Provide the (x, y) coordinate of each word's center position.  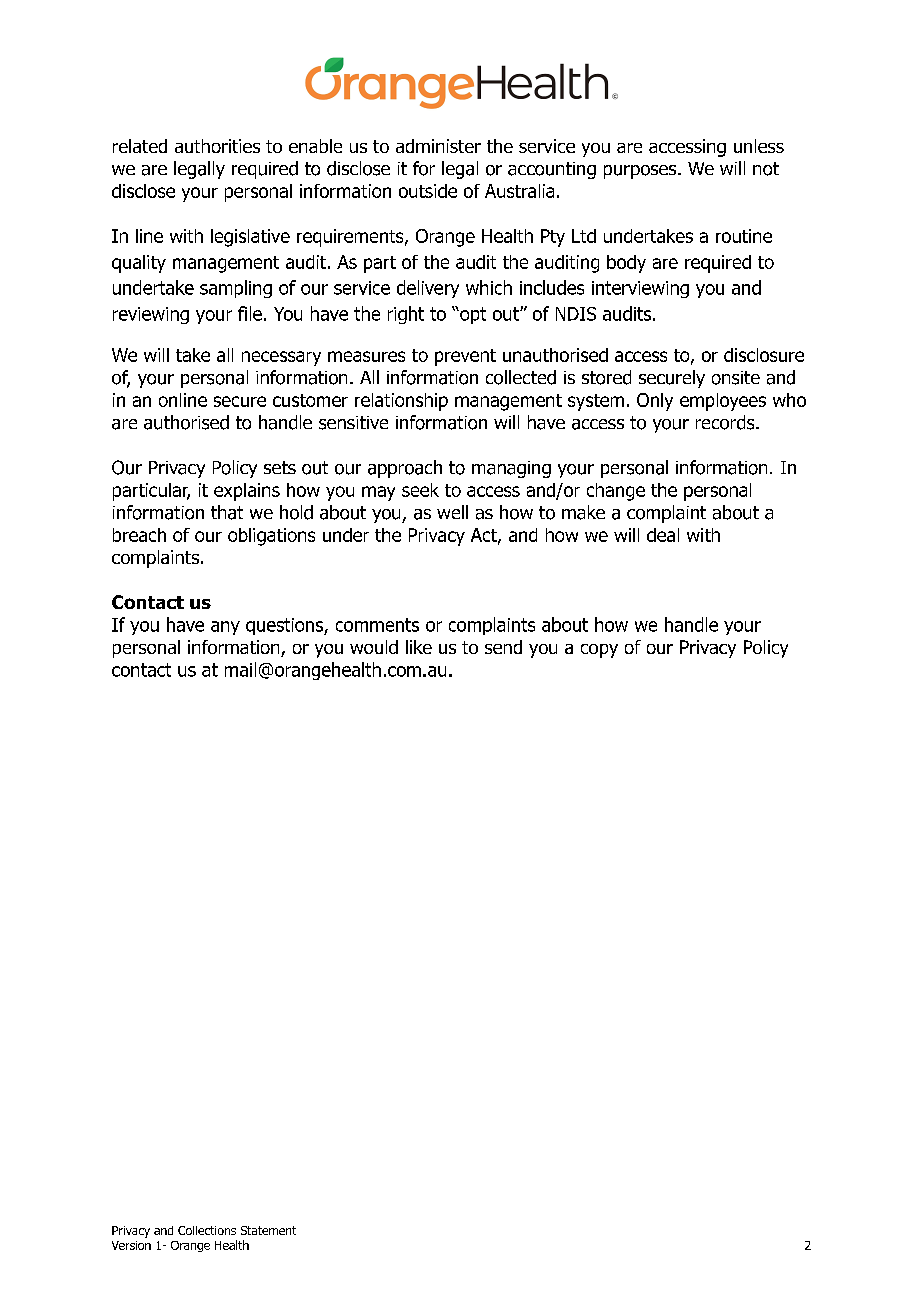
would (374, 647)
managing (511, 469)
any (225, 628)
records (726, 422)
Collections (207, 1230)
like (419, 647)
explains (247, 492)
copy (599, 651)
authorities (217, 146)
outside (428, 191)
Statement (268, 1230)
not (766, 169)
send (503, 647)
